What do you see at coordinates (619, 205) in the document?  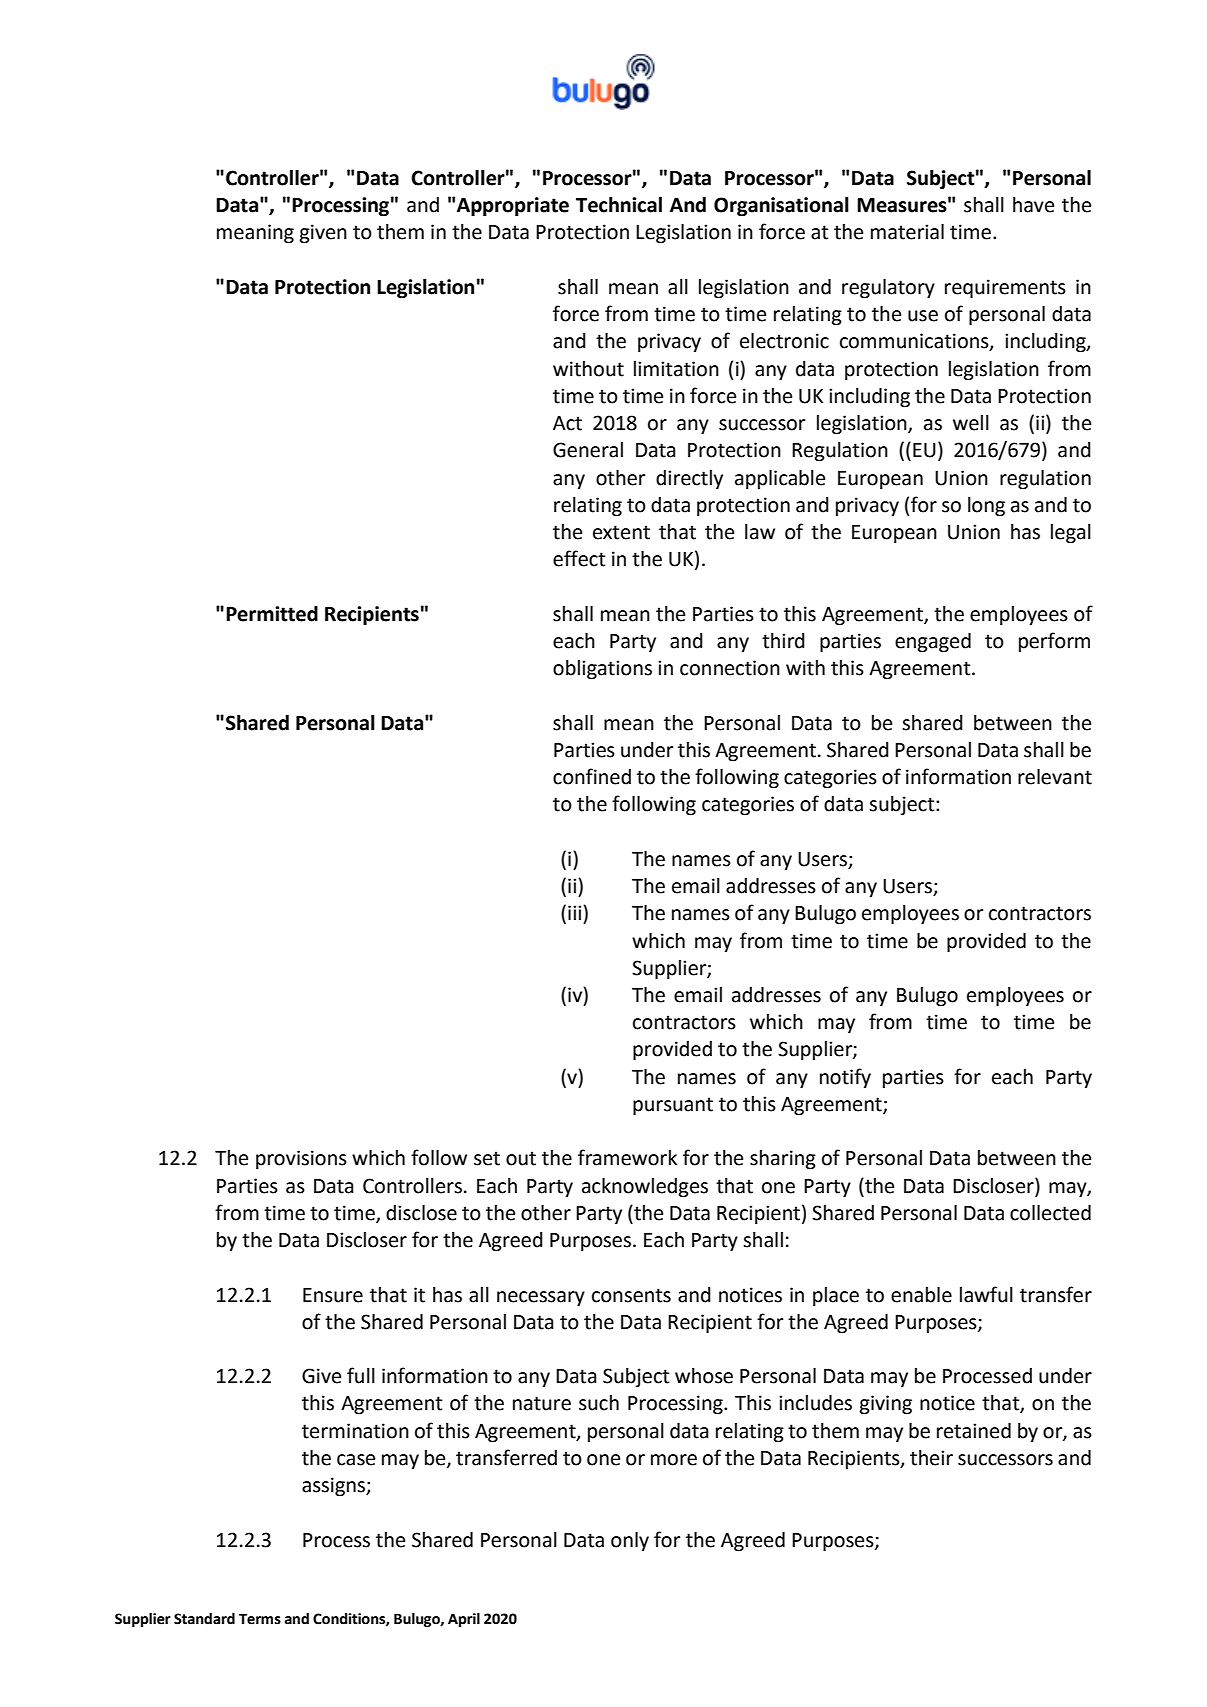 I see `Technical` at bounding box center [619, 205].
